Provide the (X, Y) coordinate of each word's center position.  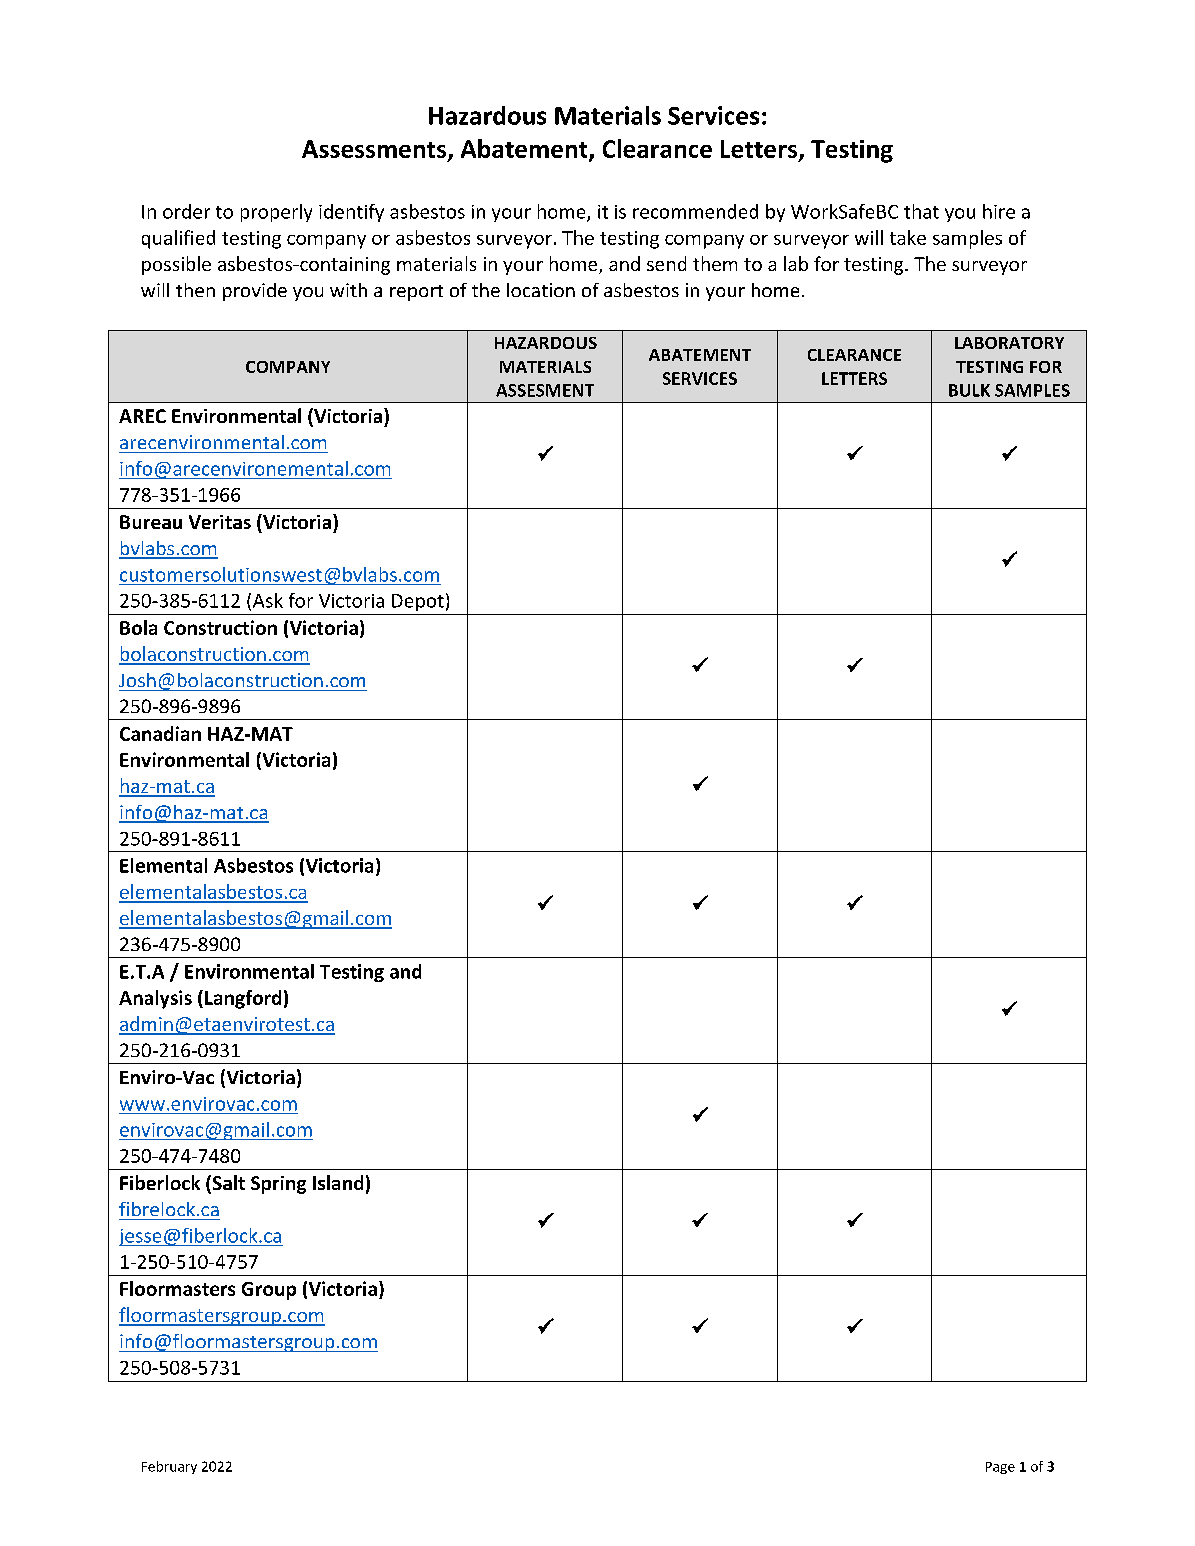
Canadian (160, 733)
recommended (695, 211)
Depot (418, 602)
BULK (969, 390)
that (921, 211)
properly (276, 213)
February (169, 1467)
